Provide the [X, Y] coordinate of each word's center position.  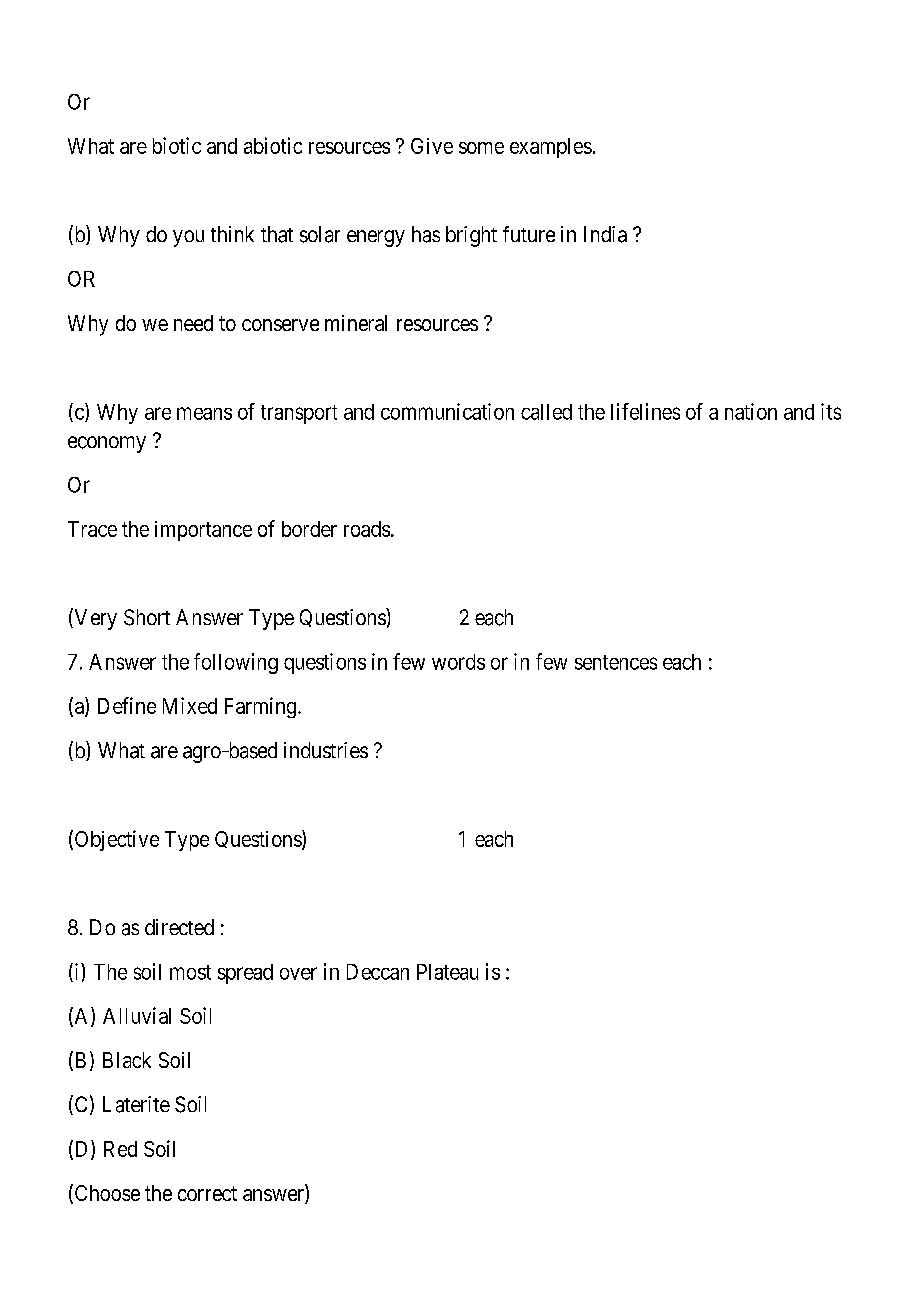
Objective [117, 840]
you [188, 238]
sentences [616, 662]
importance [203, 531]
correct [207, 1193]
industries [326, 750]
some [481, 148]
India [605, 234]
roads [367, 529]
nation [751, 411]
